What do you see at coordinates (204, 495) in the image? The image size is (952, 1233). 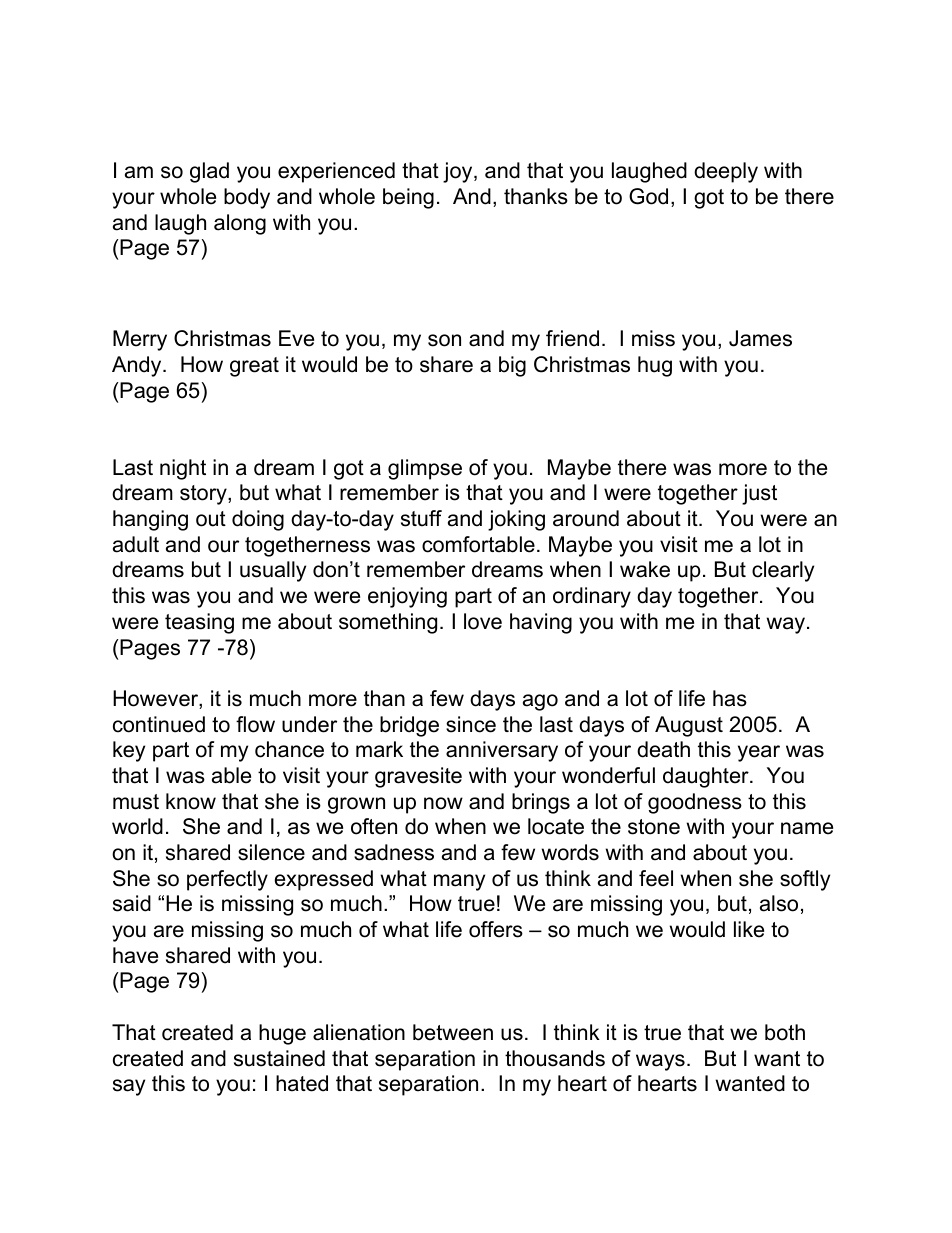 I see `story` at bounding box center [204, 495].
